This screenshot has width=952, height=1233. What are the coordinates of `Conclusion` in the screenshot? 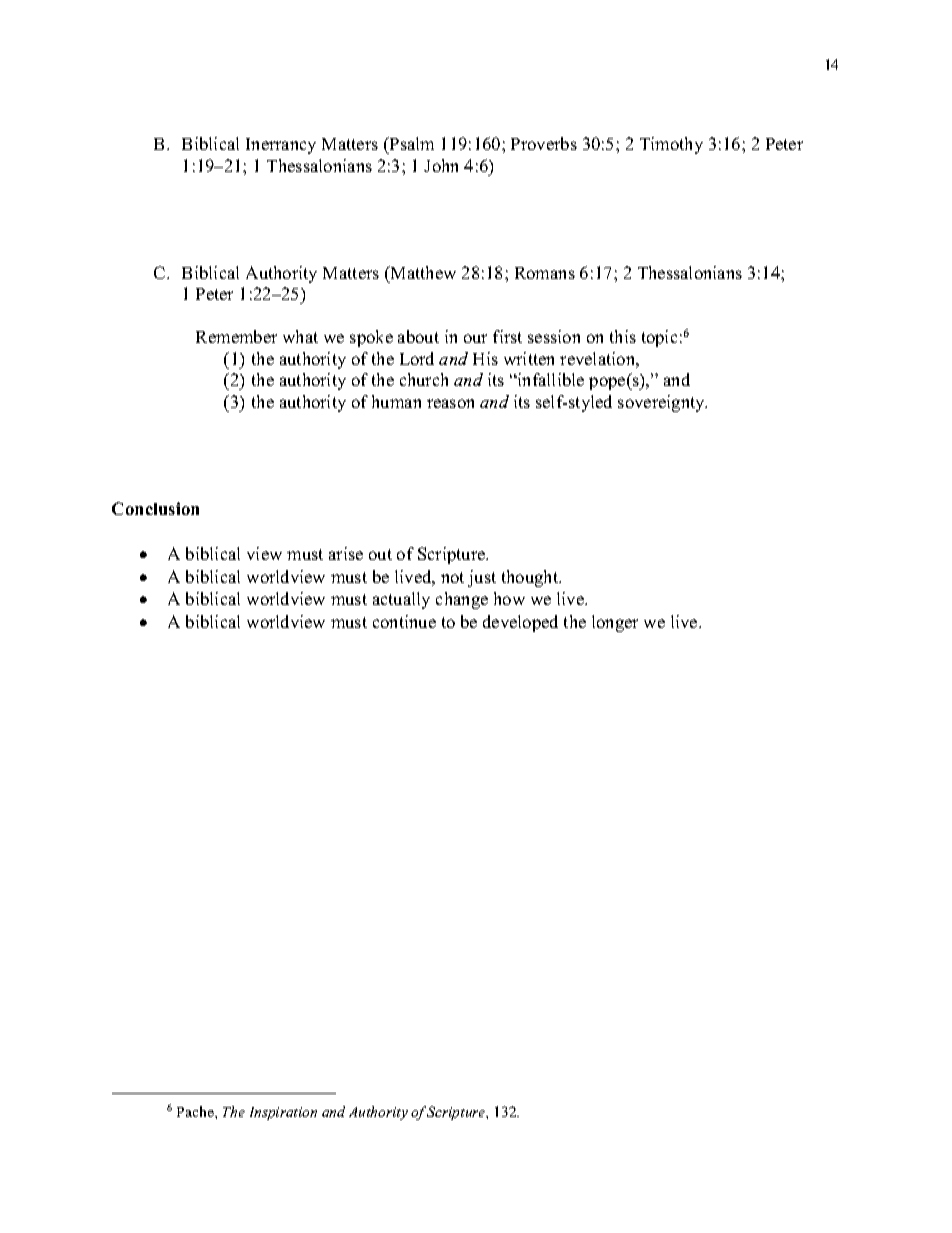 It's located at (155, 508).
